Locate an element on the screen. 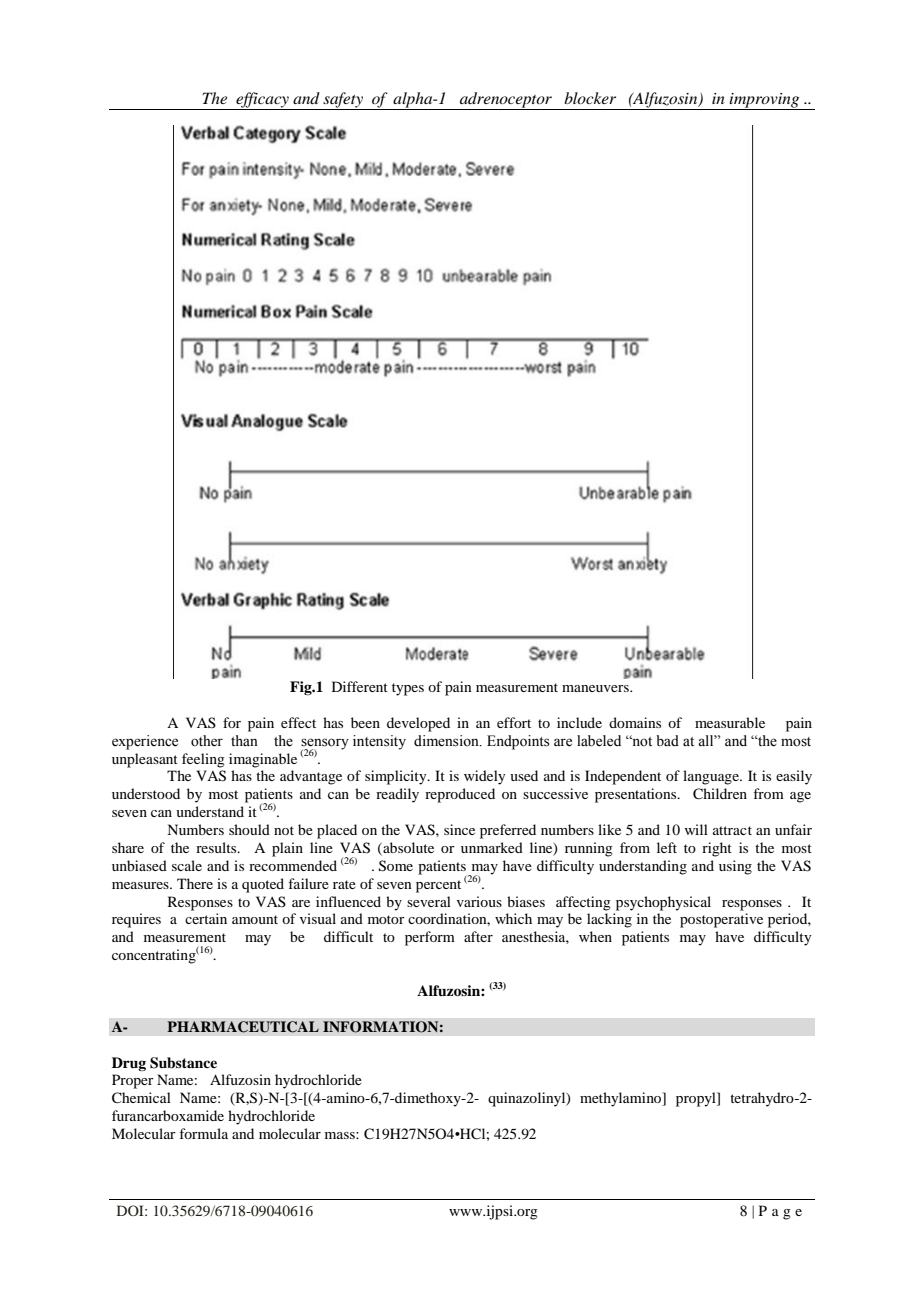 The height and width of the screenshot is (1308, 924). propyl is located at coordinates (697, 1099).
